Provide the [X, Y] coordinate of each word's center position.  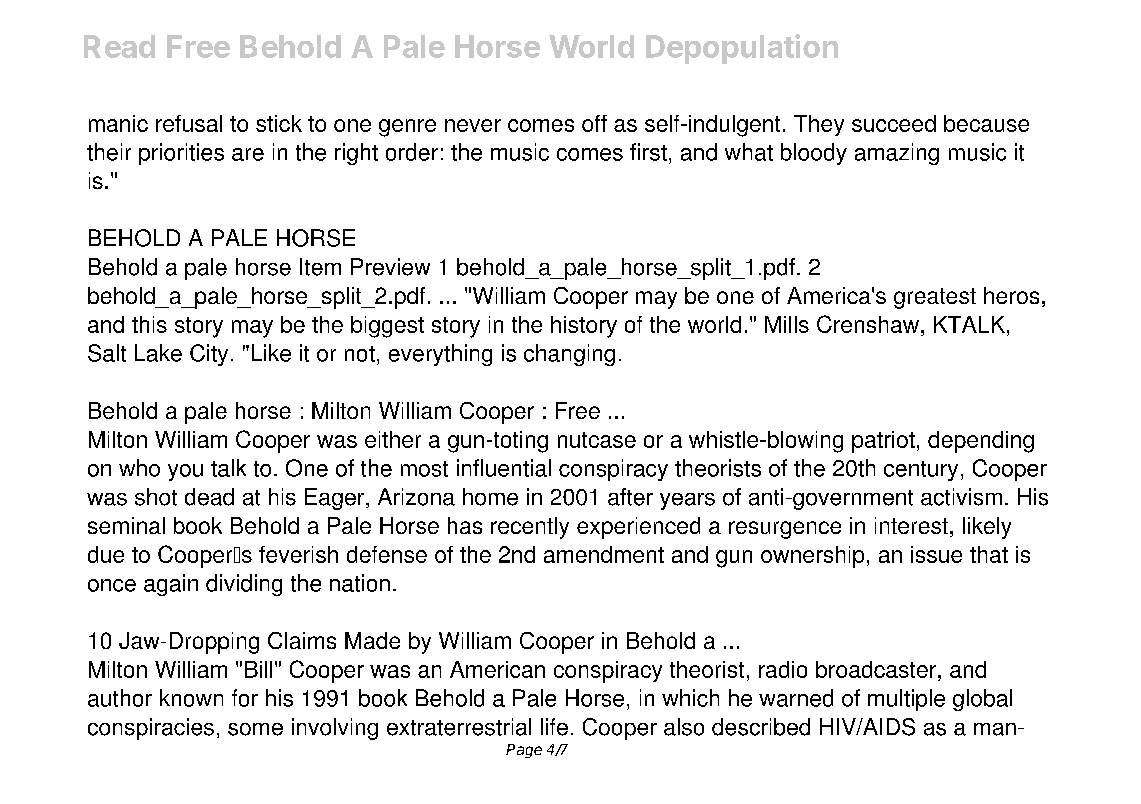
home [490, 497]
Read [119, 46]
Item [320, 267]
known [191, 698]
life [554, 727]
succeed [894, 123]
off [594, 123]
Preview [390, 267]
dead [209, 497]
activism [961, 497]
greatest [935, 298]
